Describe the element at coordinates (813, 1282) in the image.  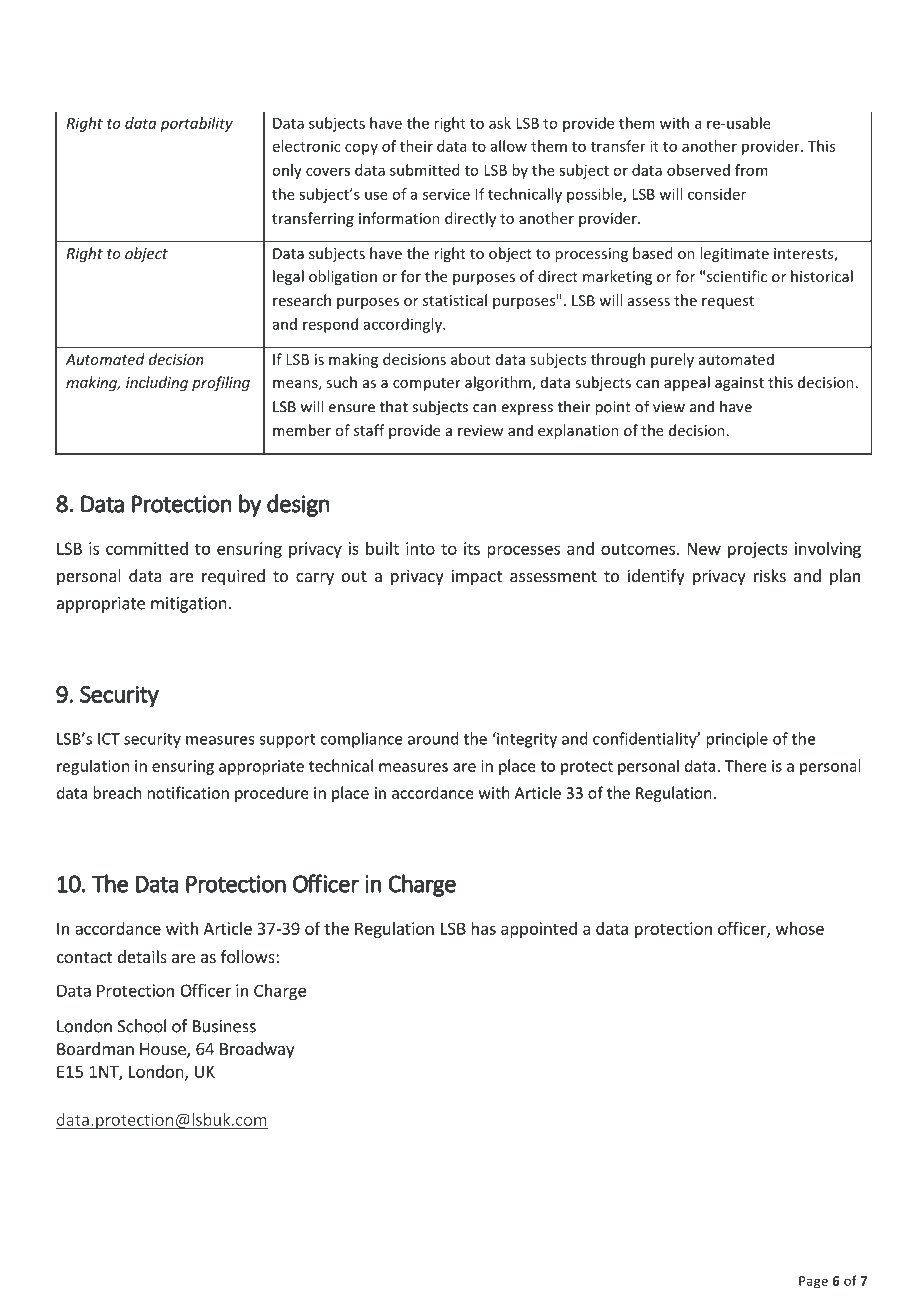
I see `Page` at that location.
